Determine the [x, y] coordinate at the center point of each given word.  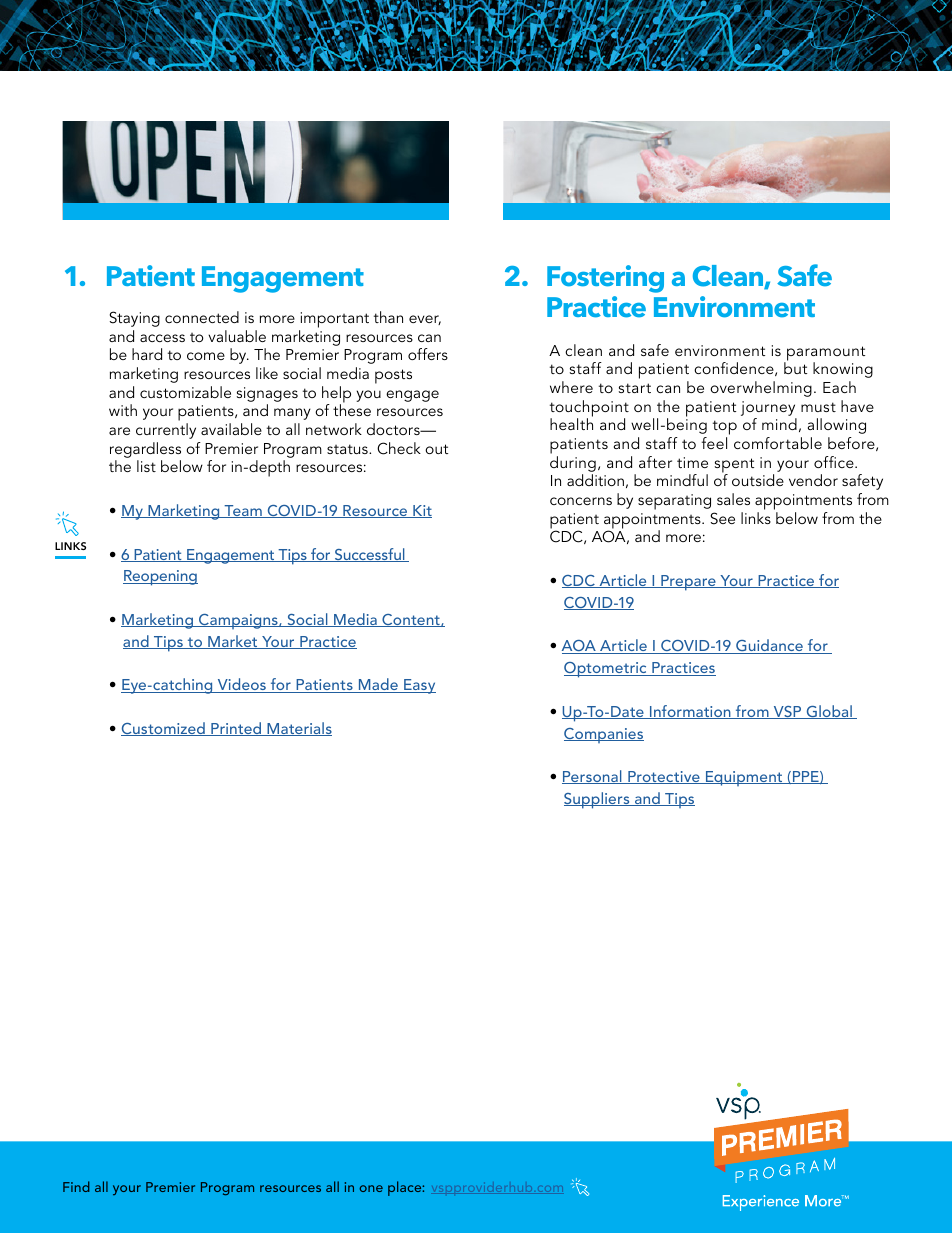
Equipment [744, 778]
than [388, 317]
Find [76, 1186]
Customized [164, 729]
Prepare [688, 583]
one [371, 1188]
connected [202, 317]
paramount [825, 354]
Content [411, 620]
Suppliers [598, 800]
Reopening [160, 578]
